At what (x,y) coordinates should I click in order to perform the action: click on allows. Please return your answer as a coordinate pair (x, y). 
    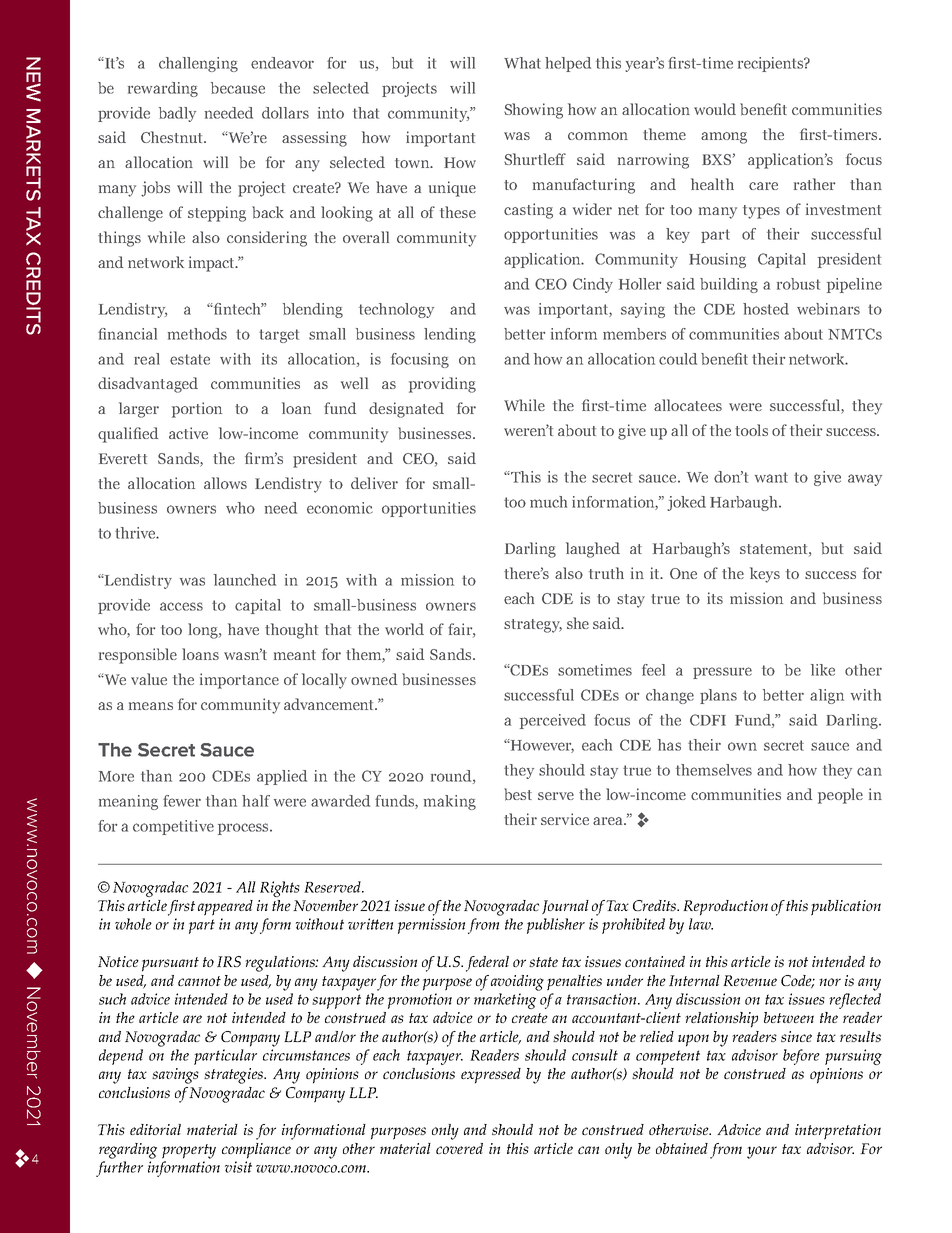
    Looking at the image, I should click on (225, 483).
